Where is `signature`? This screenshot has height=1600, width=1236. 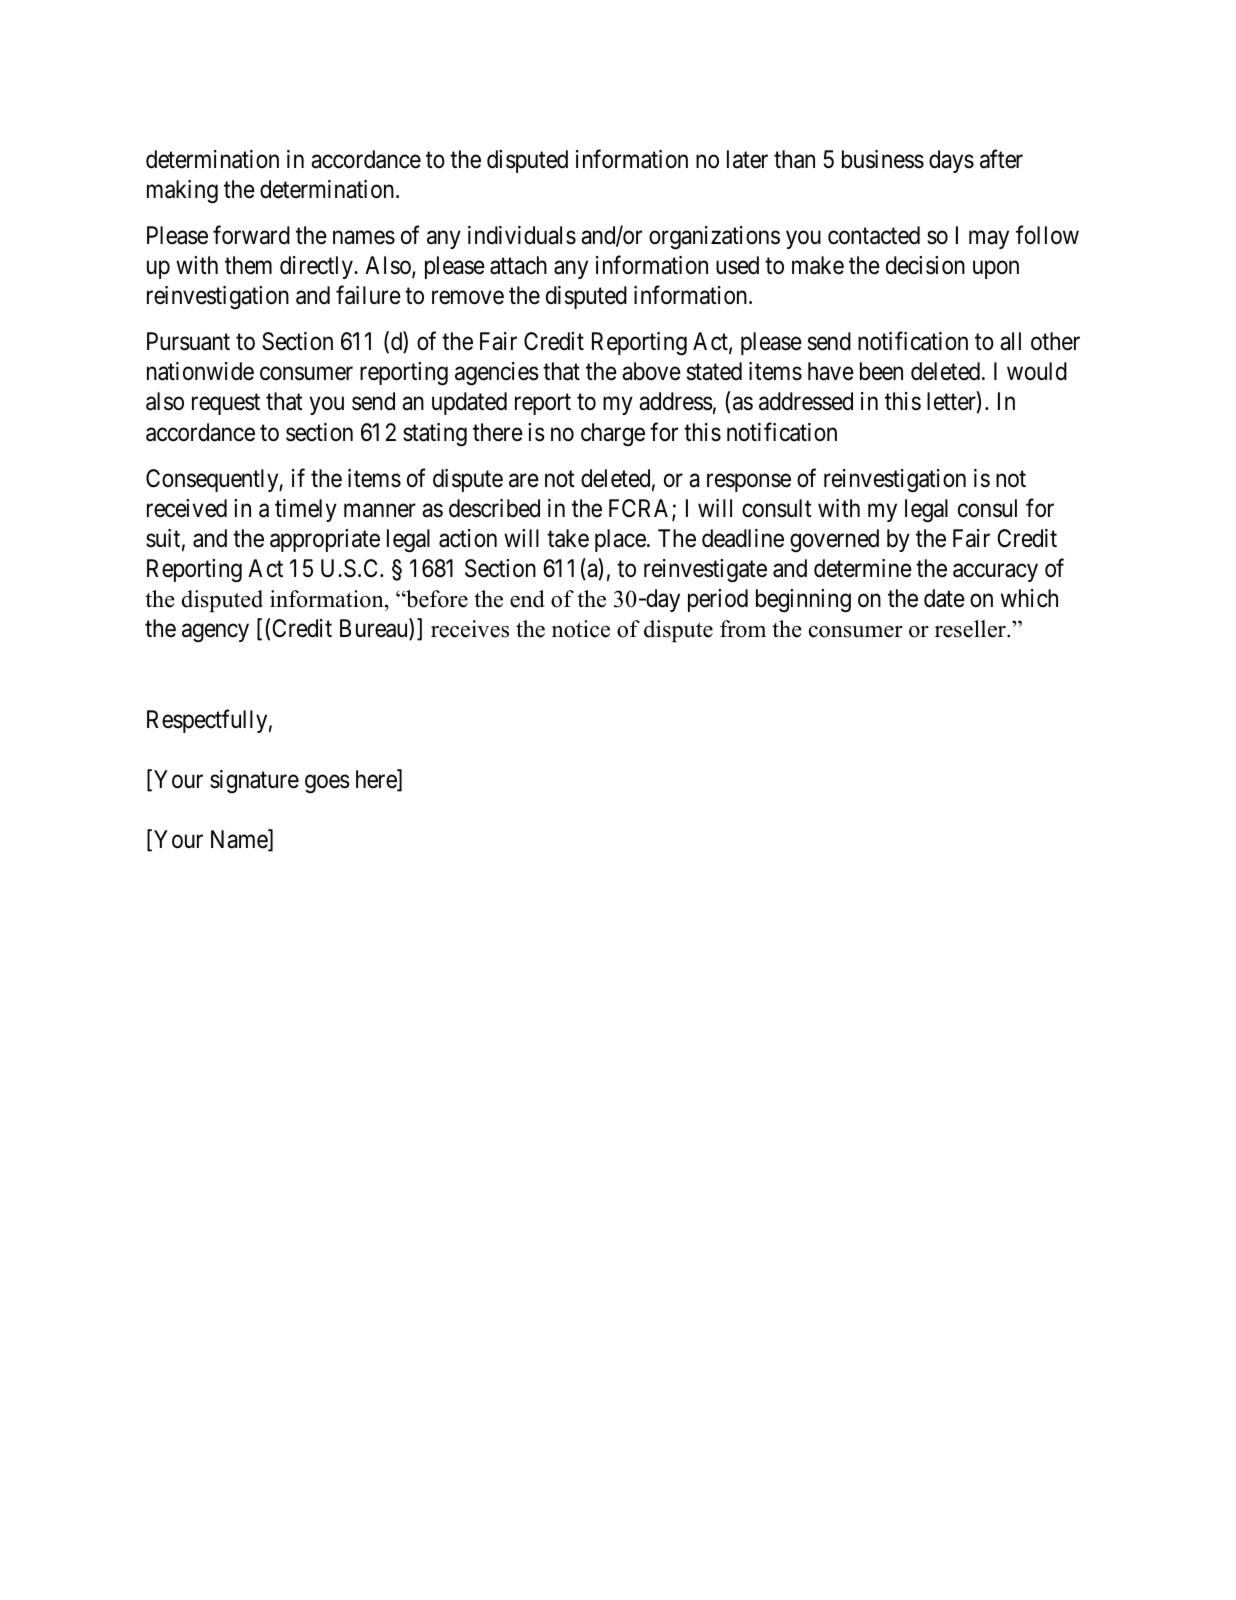
signature is located at coordinates (254, 781).
